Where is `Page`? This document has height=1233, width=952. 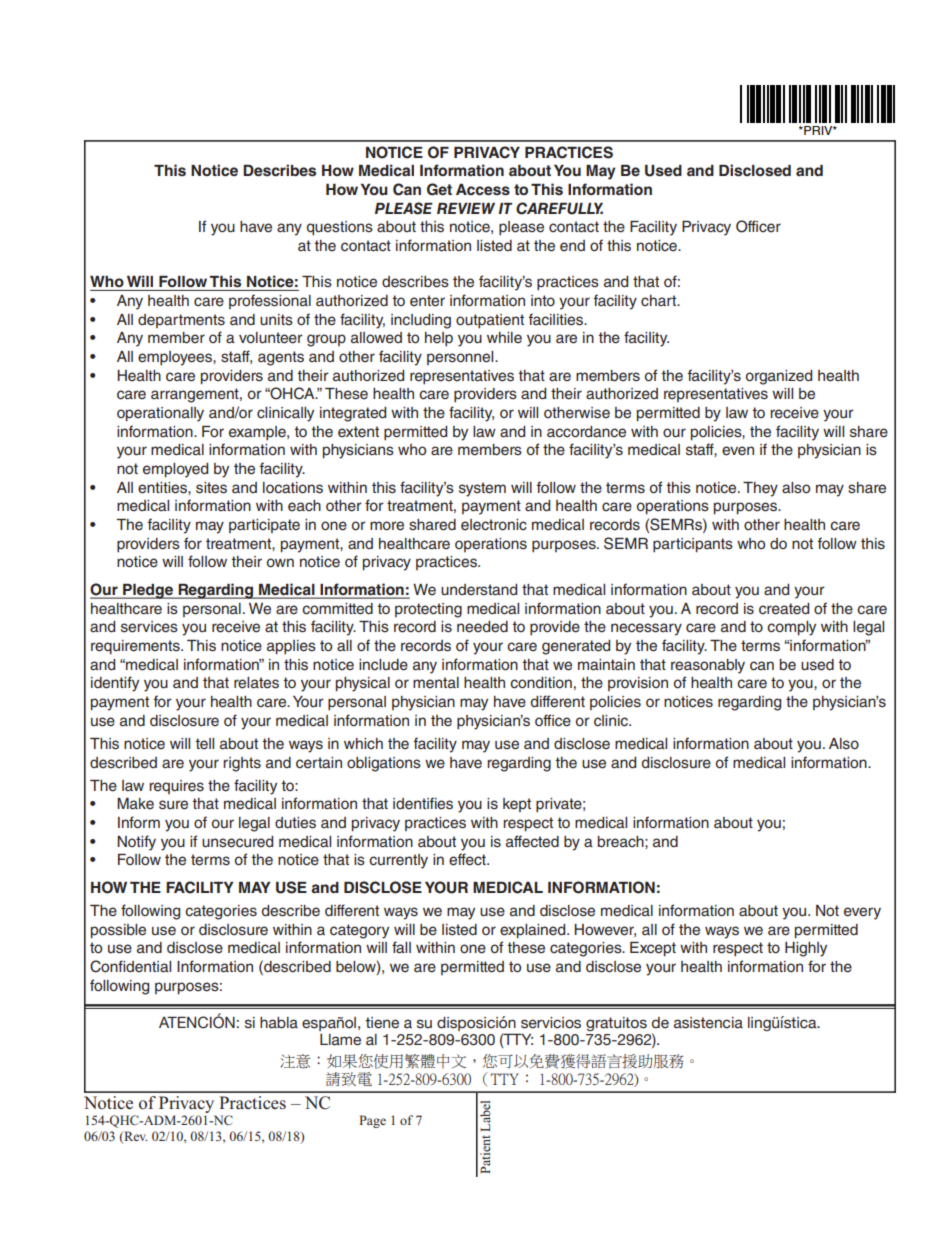 Page is located at coordinates (372, 1121).
